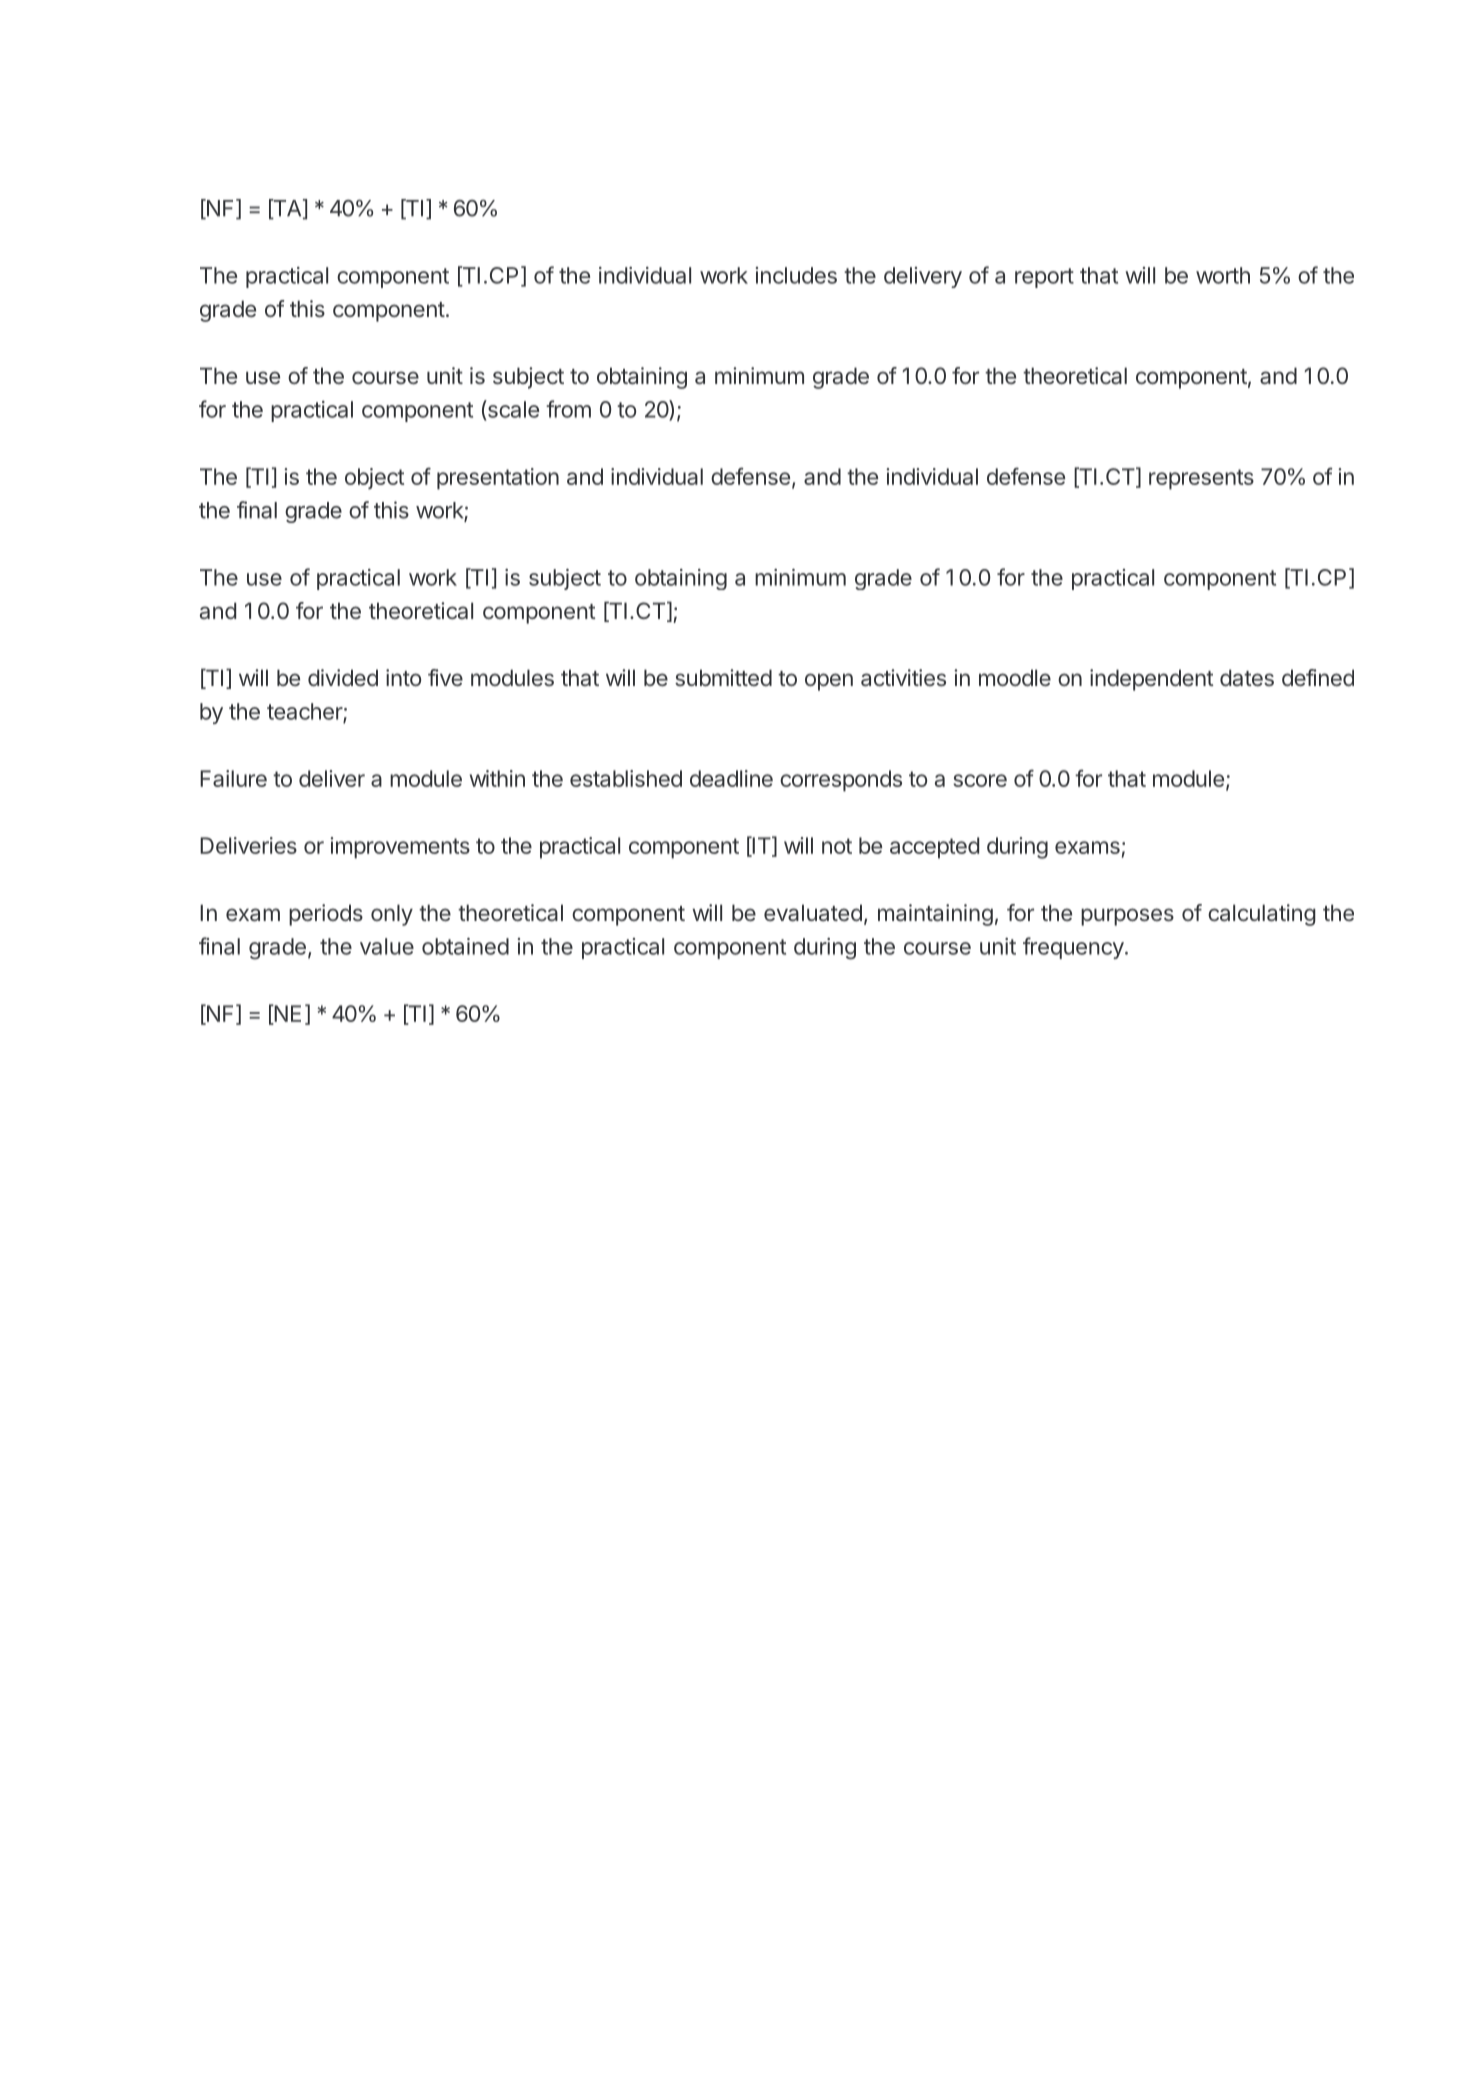 The height and width of the screenshot is (2093, 1479). What do you see at coordinates (568, 409) in the screenshot?
I see `from` at bounding box center [568, 409].
